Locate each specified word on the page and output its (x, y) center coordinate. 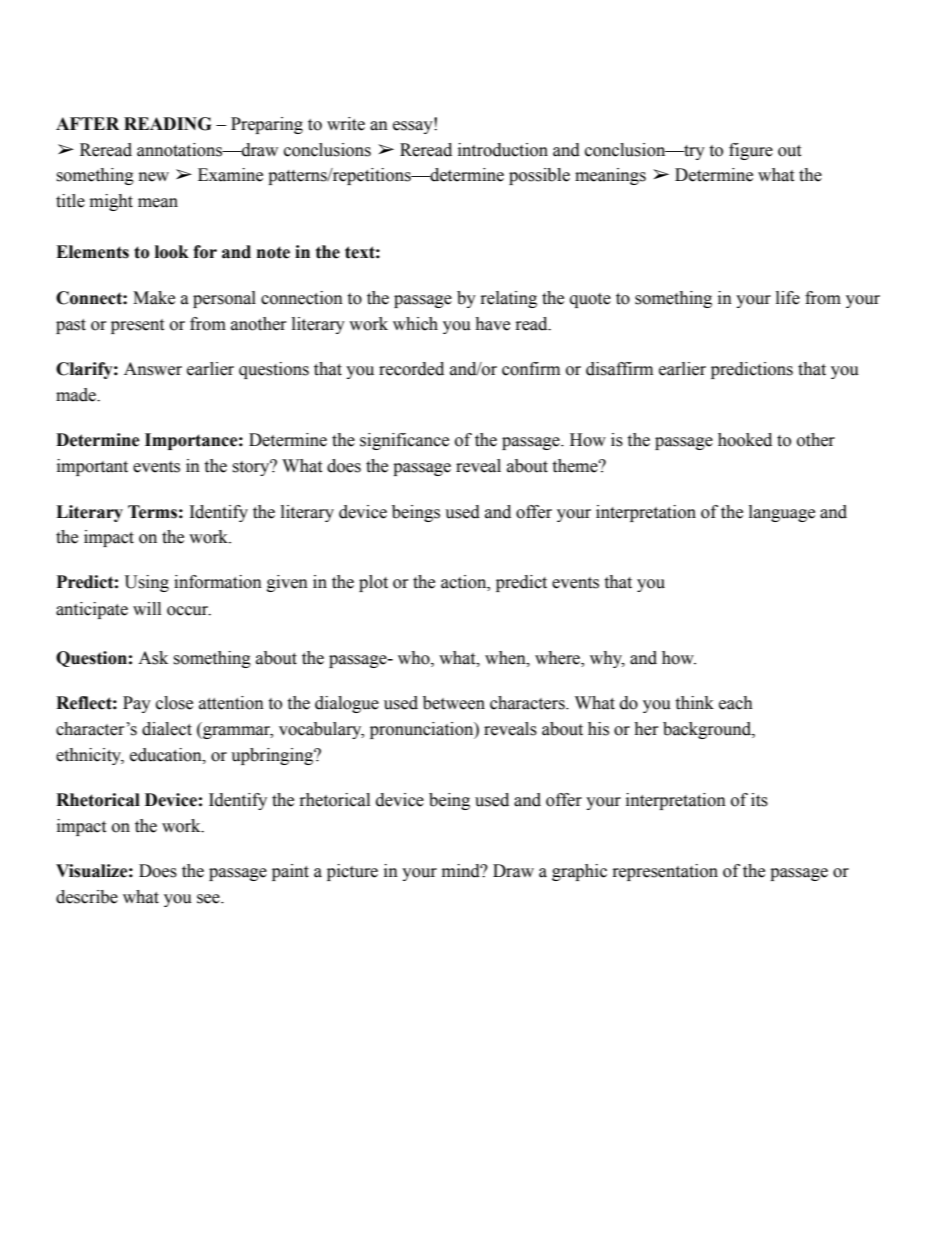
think (694, 703)
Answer (153, 369)
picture (352, 872)
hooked (745, 440)
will (147, 608)
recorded (411, 369)
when (506, 658)
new (154, 177)
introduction (503, 150)
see (209, 899)
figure (751, 151)
